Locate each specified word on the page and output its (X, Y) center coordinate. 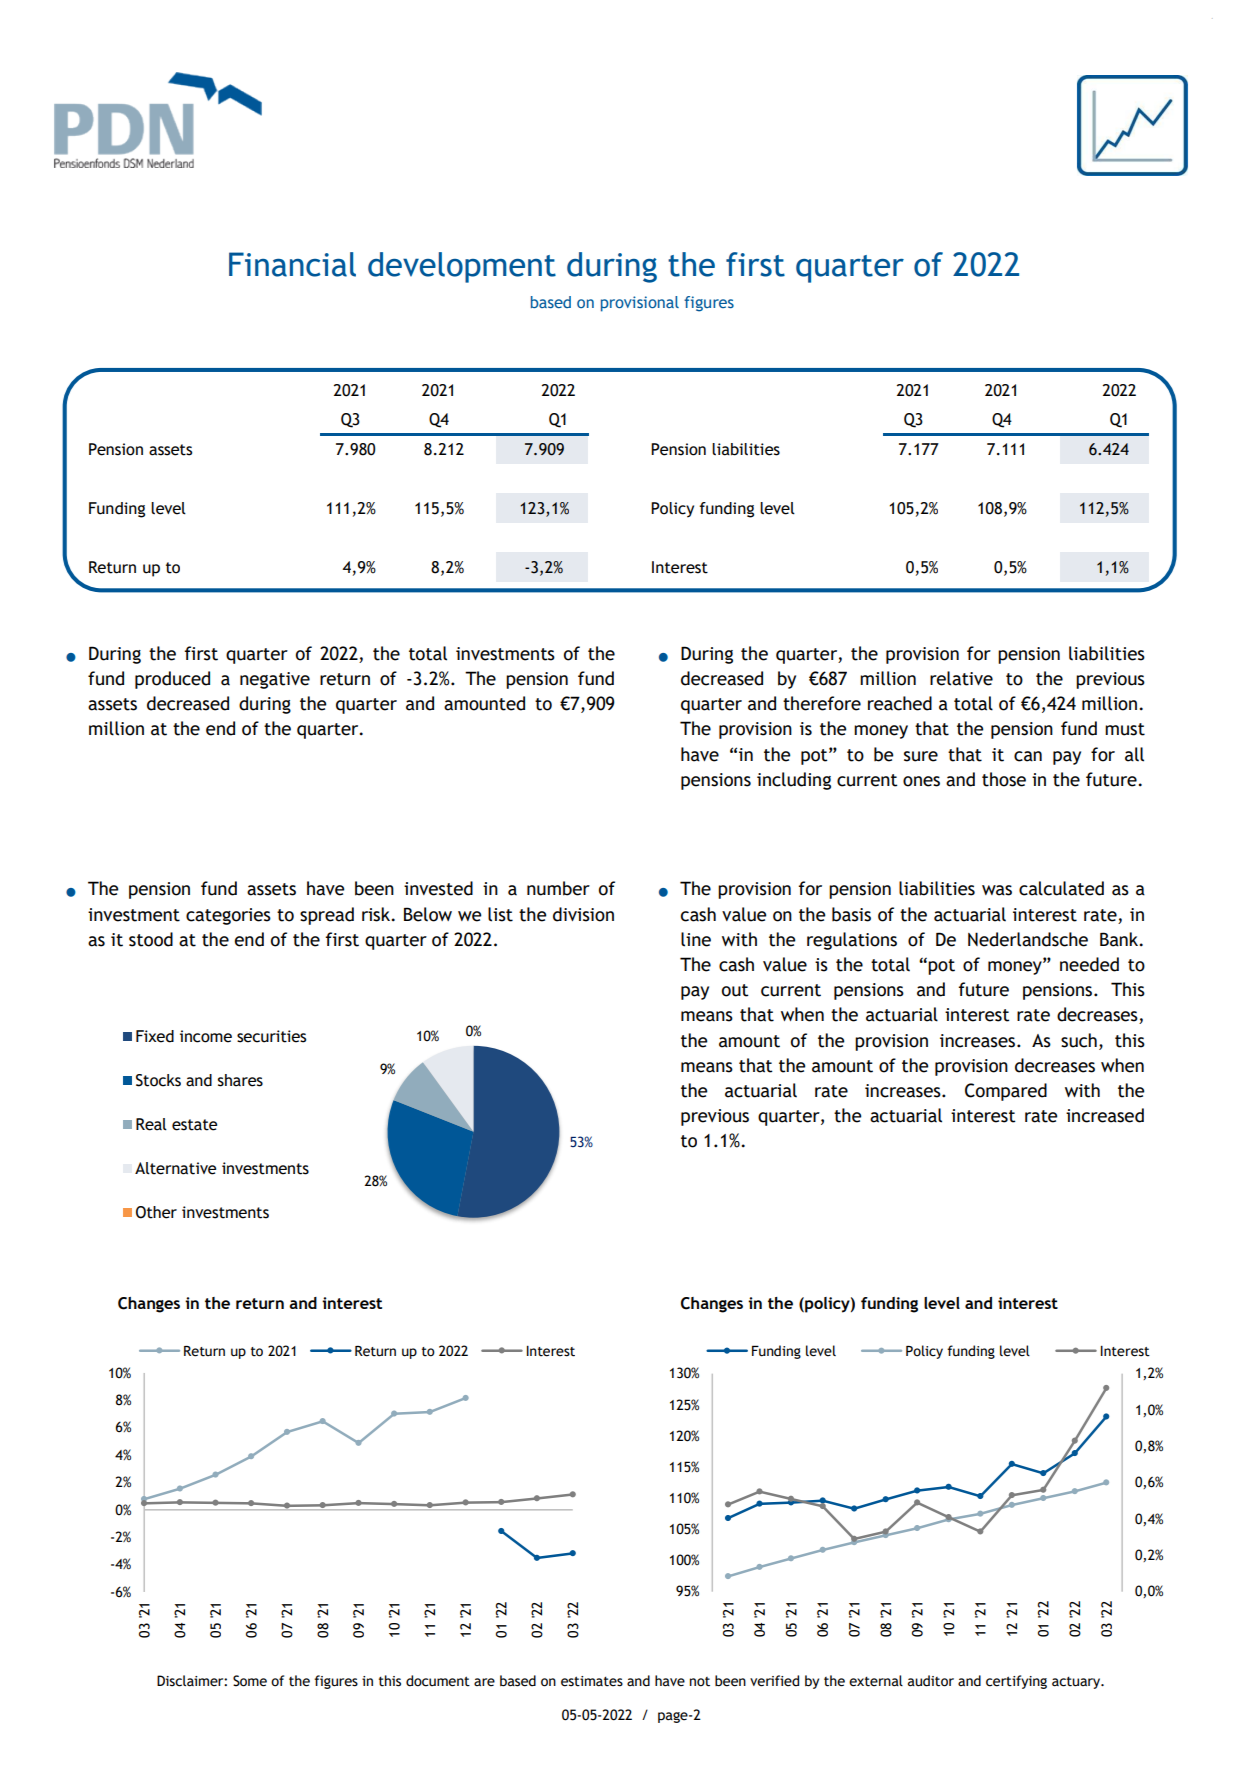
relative (961, 678)
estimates (592, 1681)
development (462, 267)
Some (250, 1681)
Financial (292, 264)
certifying (1016, 1682)
